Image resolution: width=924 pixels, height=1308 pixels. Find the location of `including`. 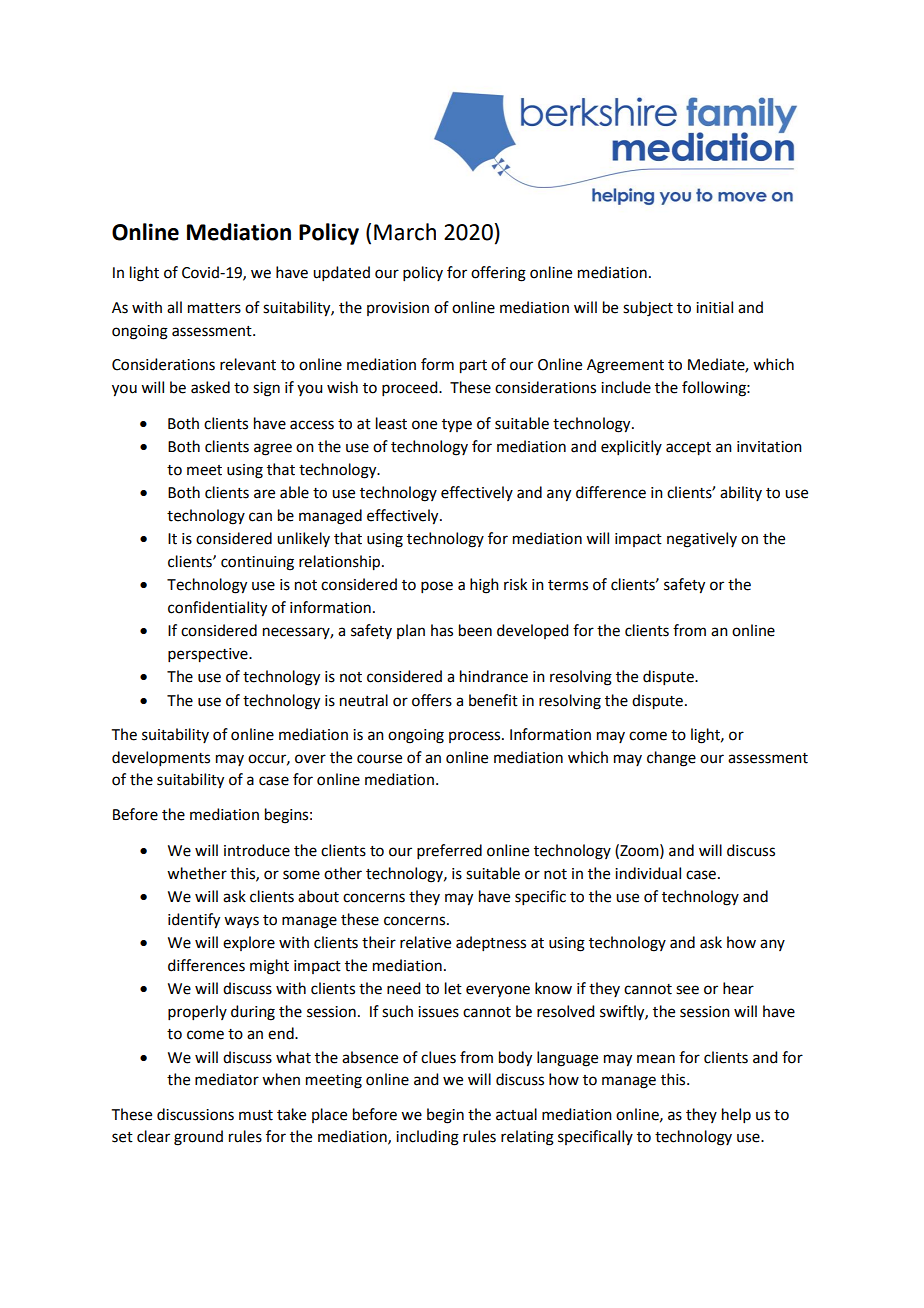

including is located at coordinates (427, 1138).
